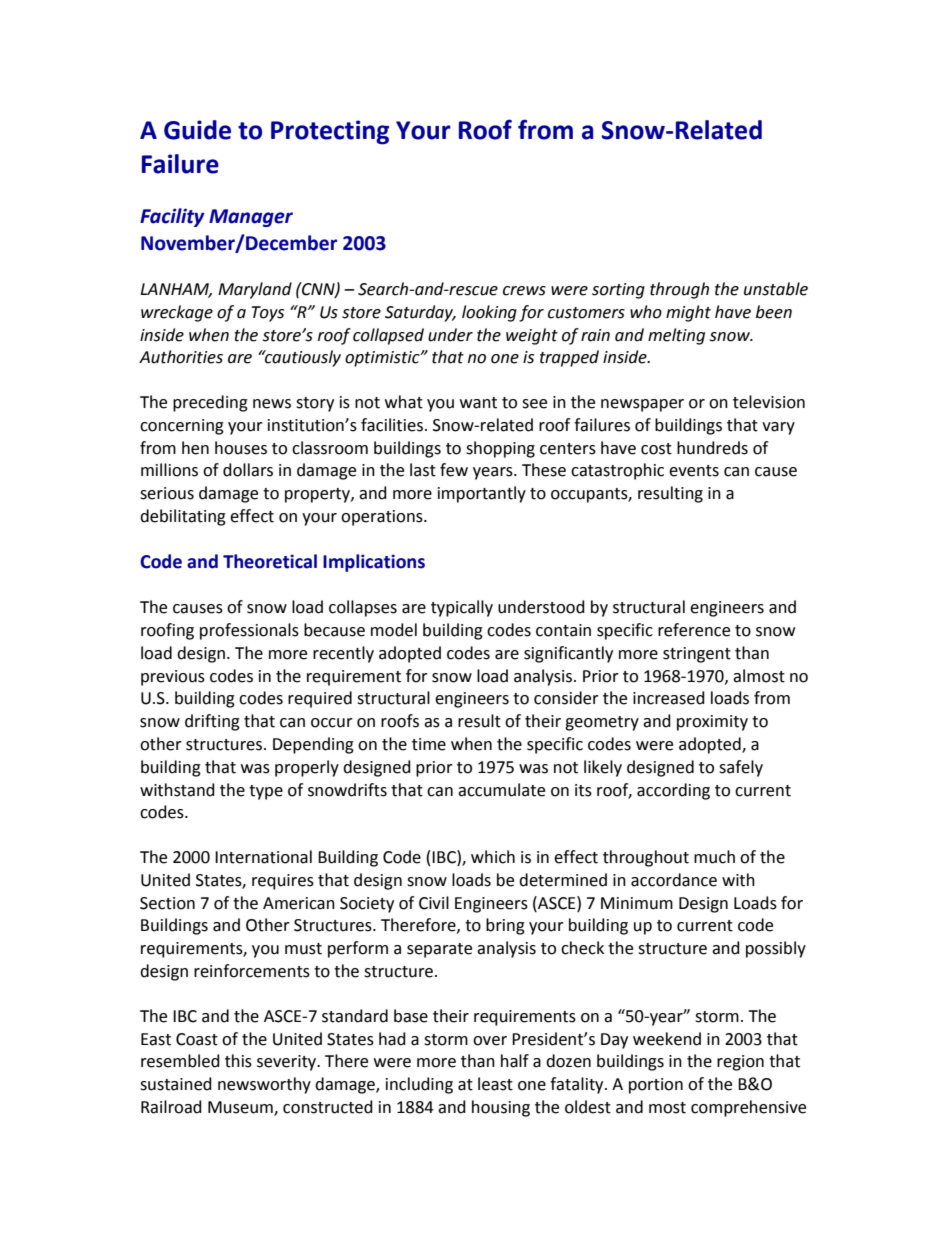 This page has height=1233, width=952. What do you see at coordinates (714, 857) in the page?
I see `much` at bounding box center [714, 857].
